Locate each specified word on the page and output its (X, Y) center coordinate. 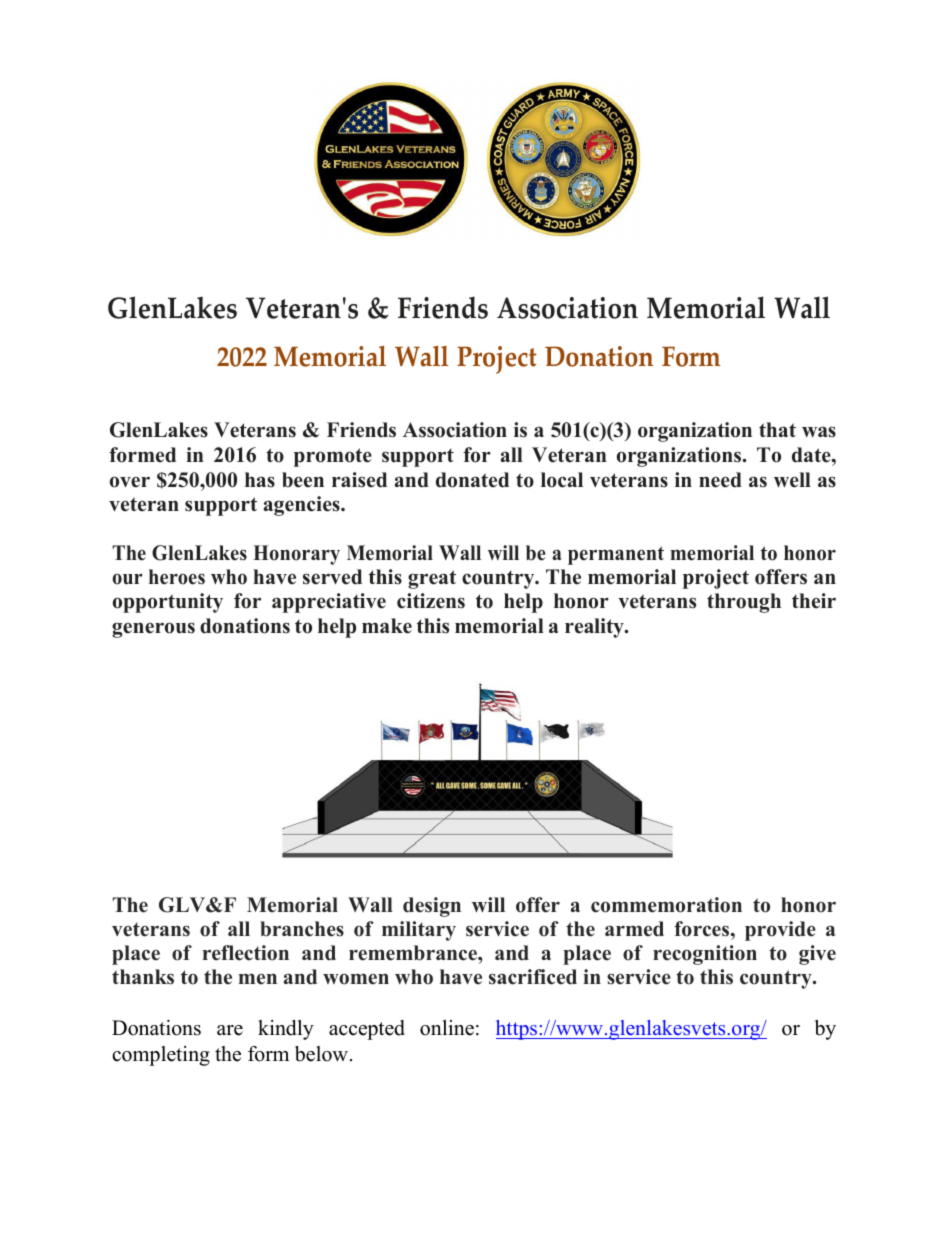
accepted (367, 1030)
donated (472, 480)
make (387, 626)
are (230, 1030)
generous (153, 630)
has (260, 480)
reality (595, 628)
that (777, 429)
